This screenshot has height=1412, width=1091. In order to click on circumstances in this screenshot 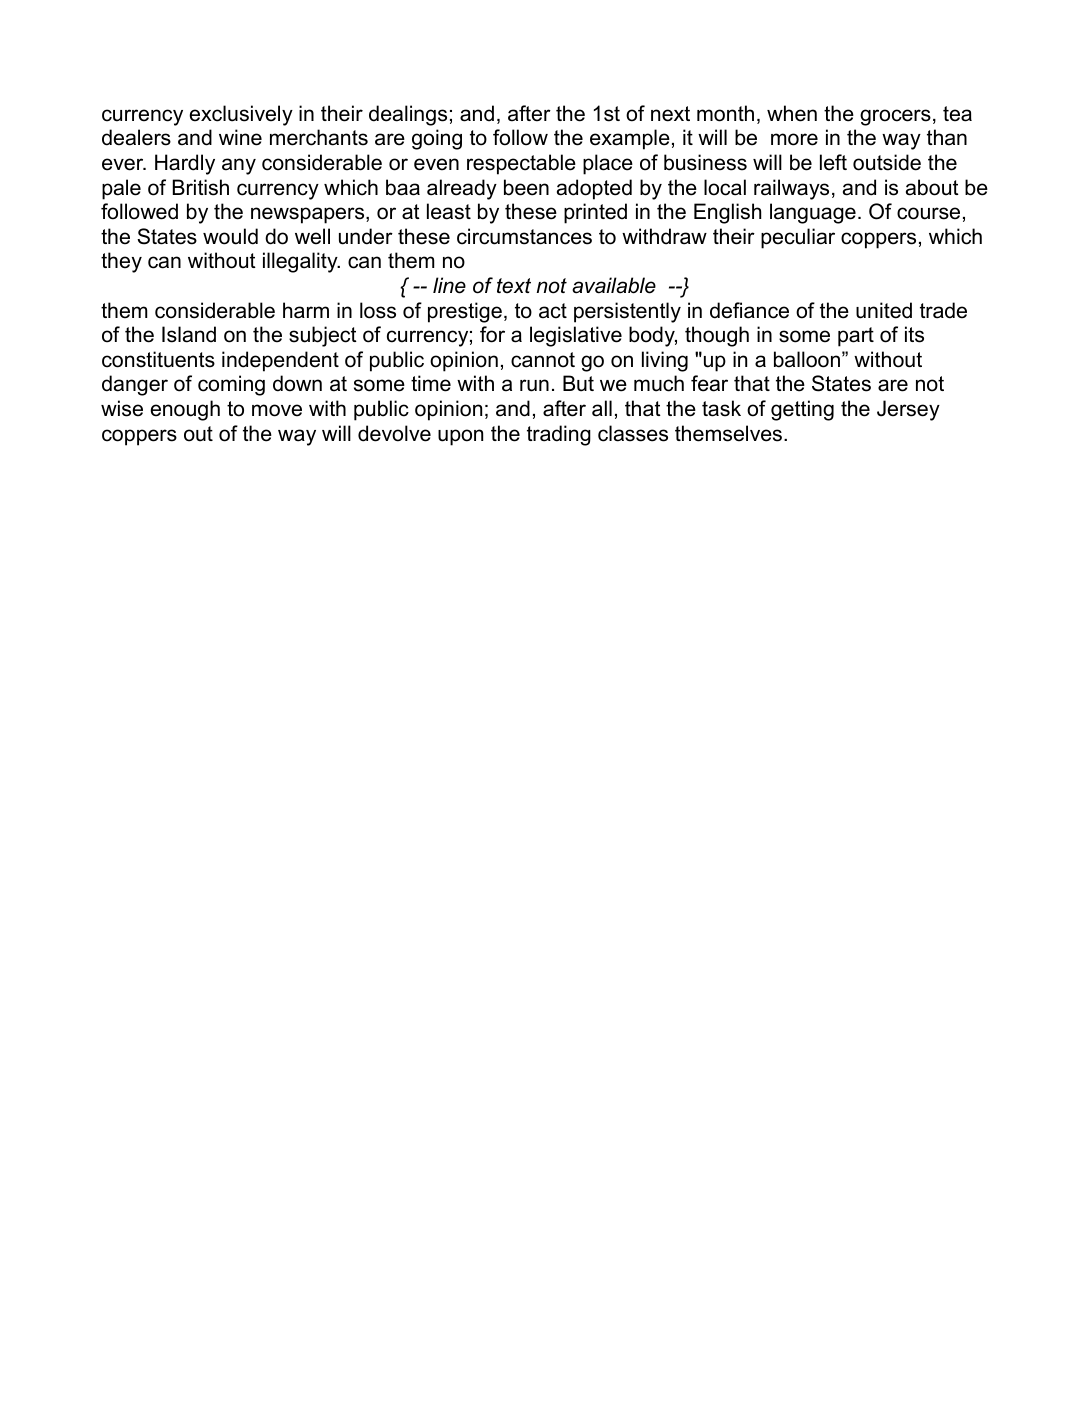, I will do `click(524, 236)`.
